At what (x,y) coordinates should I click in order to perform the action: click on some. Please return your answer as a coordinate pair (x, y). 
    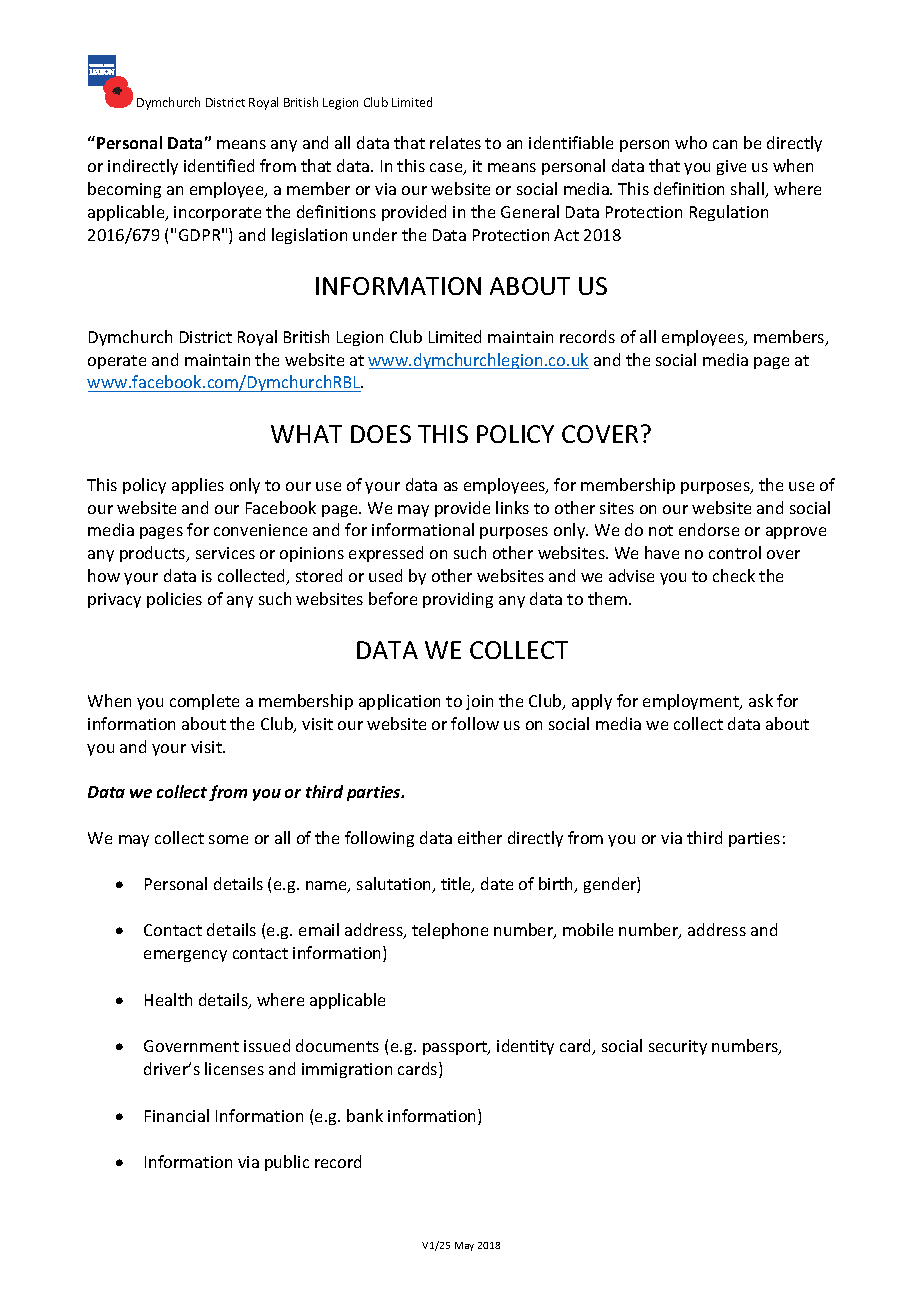
    Looking at the image, I should click on (228, 839).
